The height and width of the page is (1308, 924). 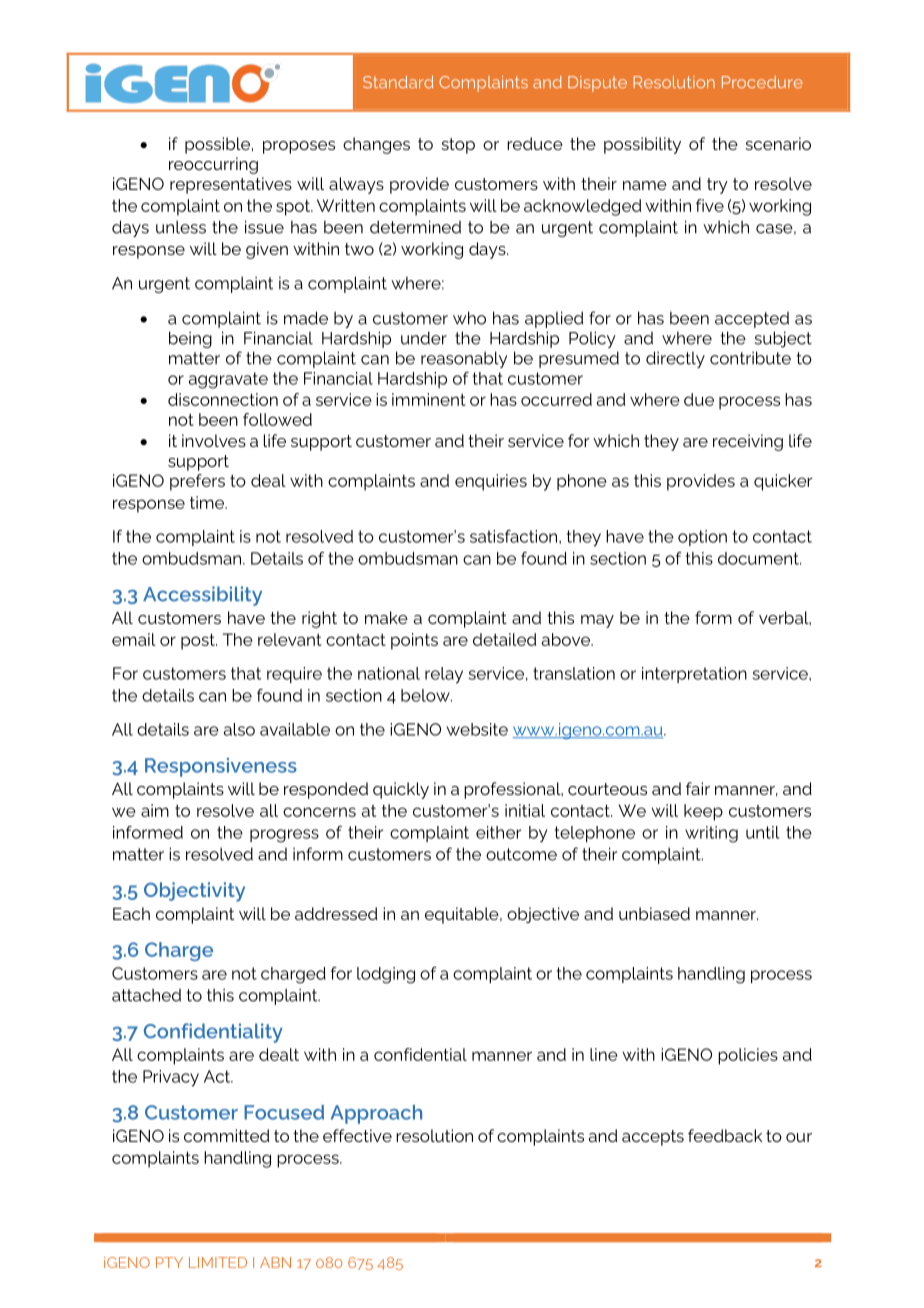 What do you see at coordinates (429, 399) in the page?
I see `imminent` at bounding box center [429, 399].
